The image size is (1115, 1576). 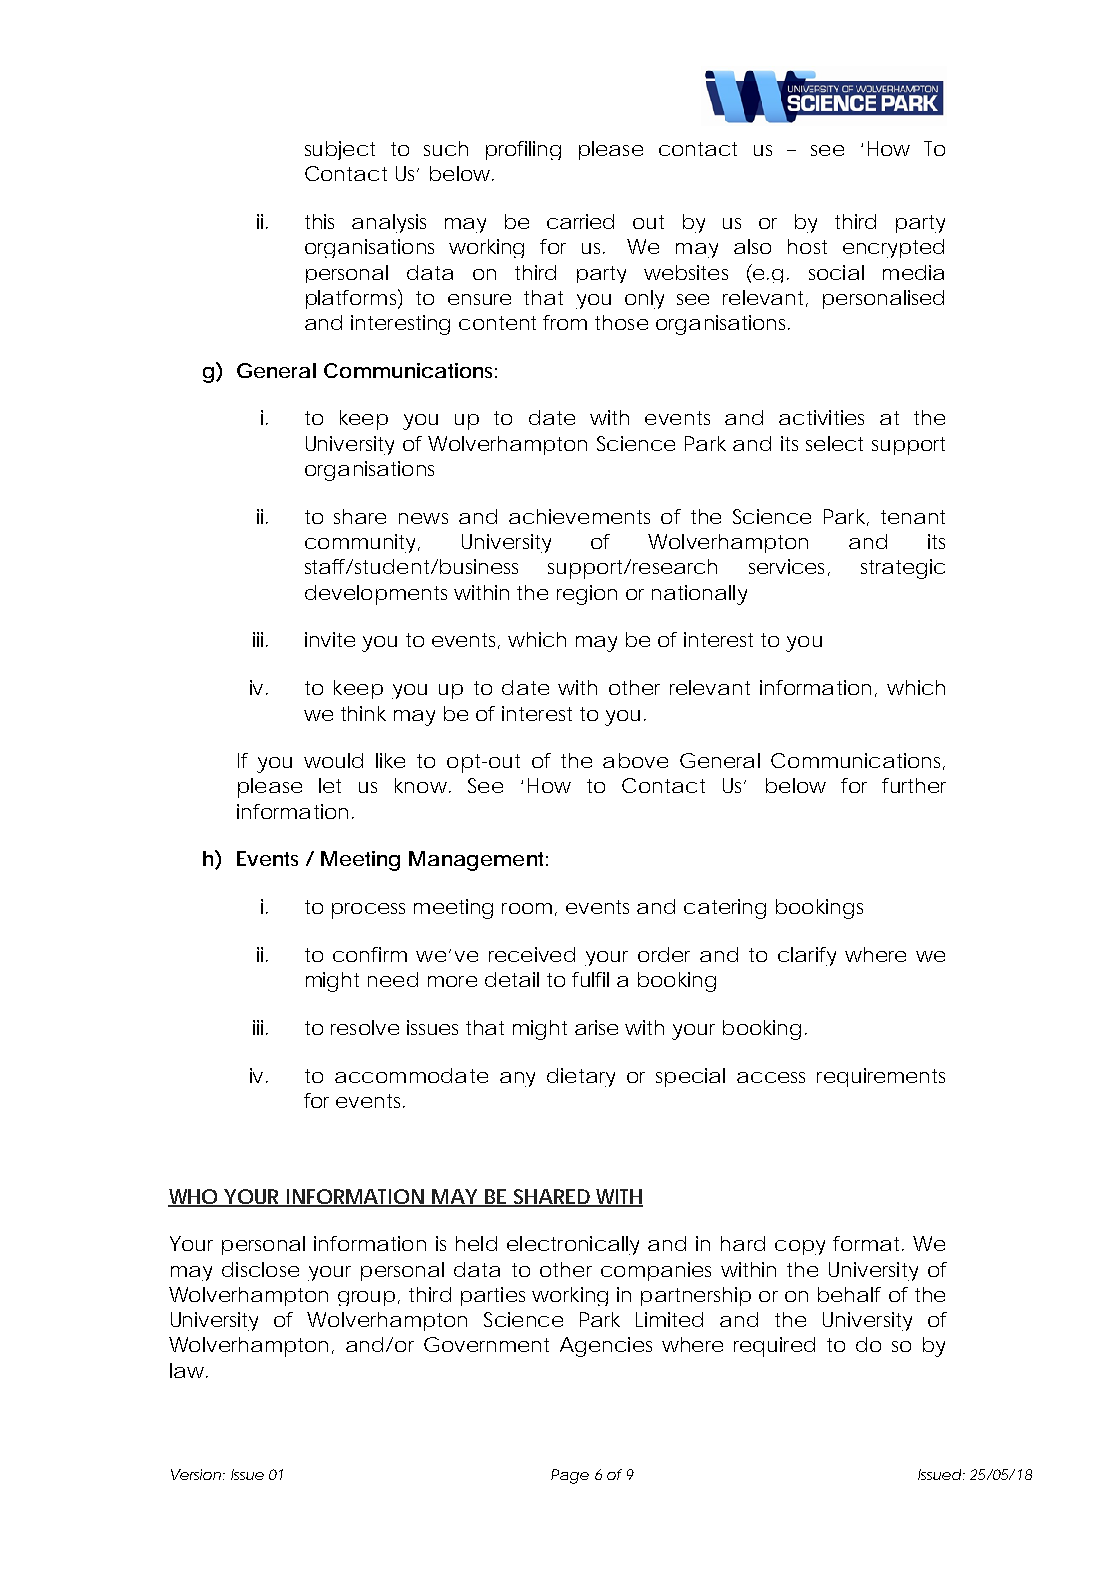 I want to click on law, so click(x=187, y=1370).
